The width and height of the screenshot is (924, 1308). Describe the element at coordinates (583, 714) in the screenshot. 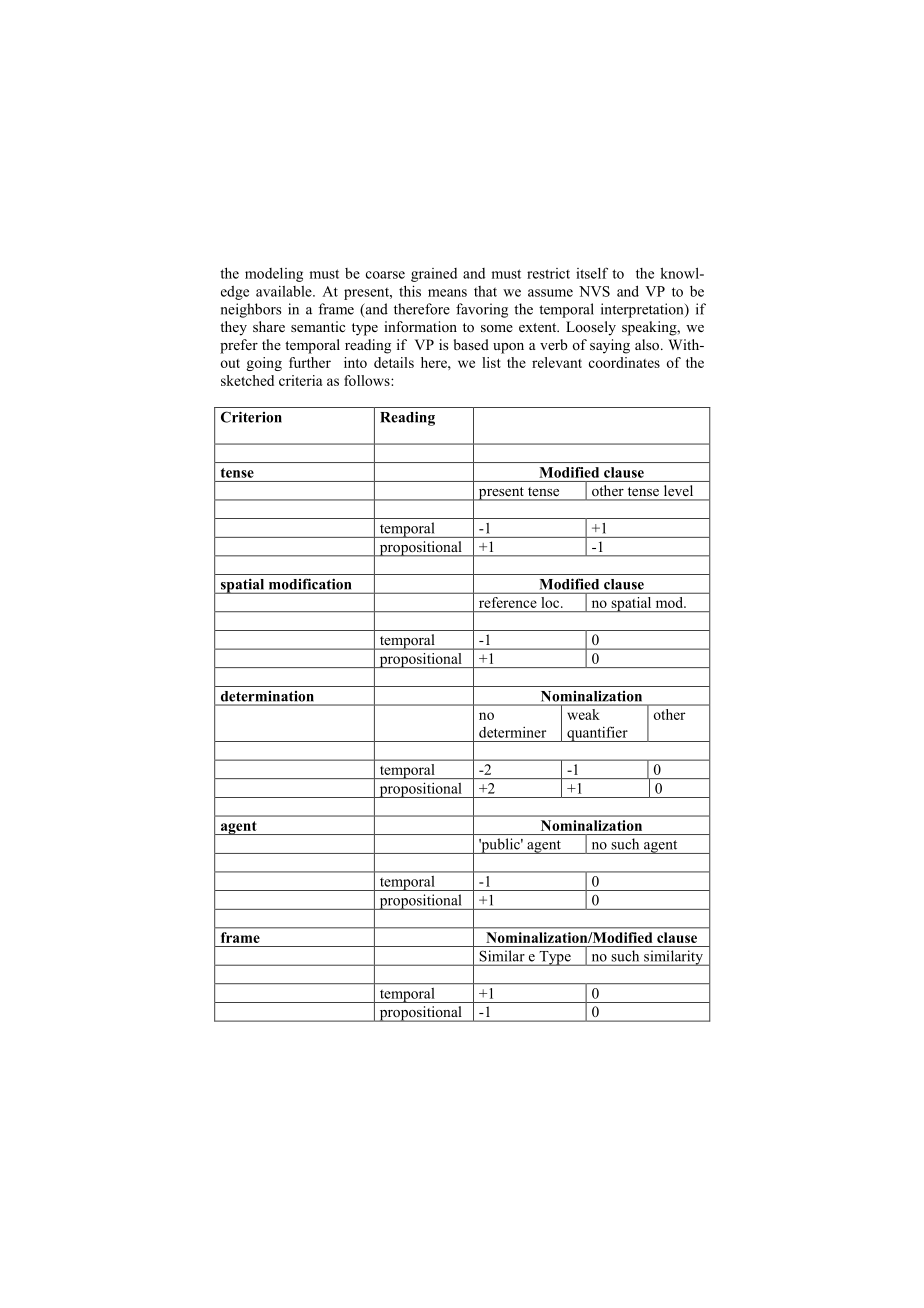

I see `weak` at that location.
